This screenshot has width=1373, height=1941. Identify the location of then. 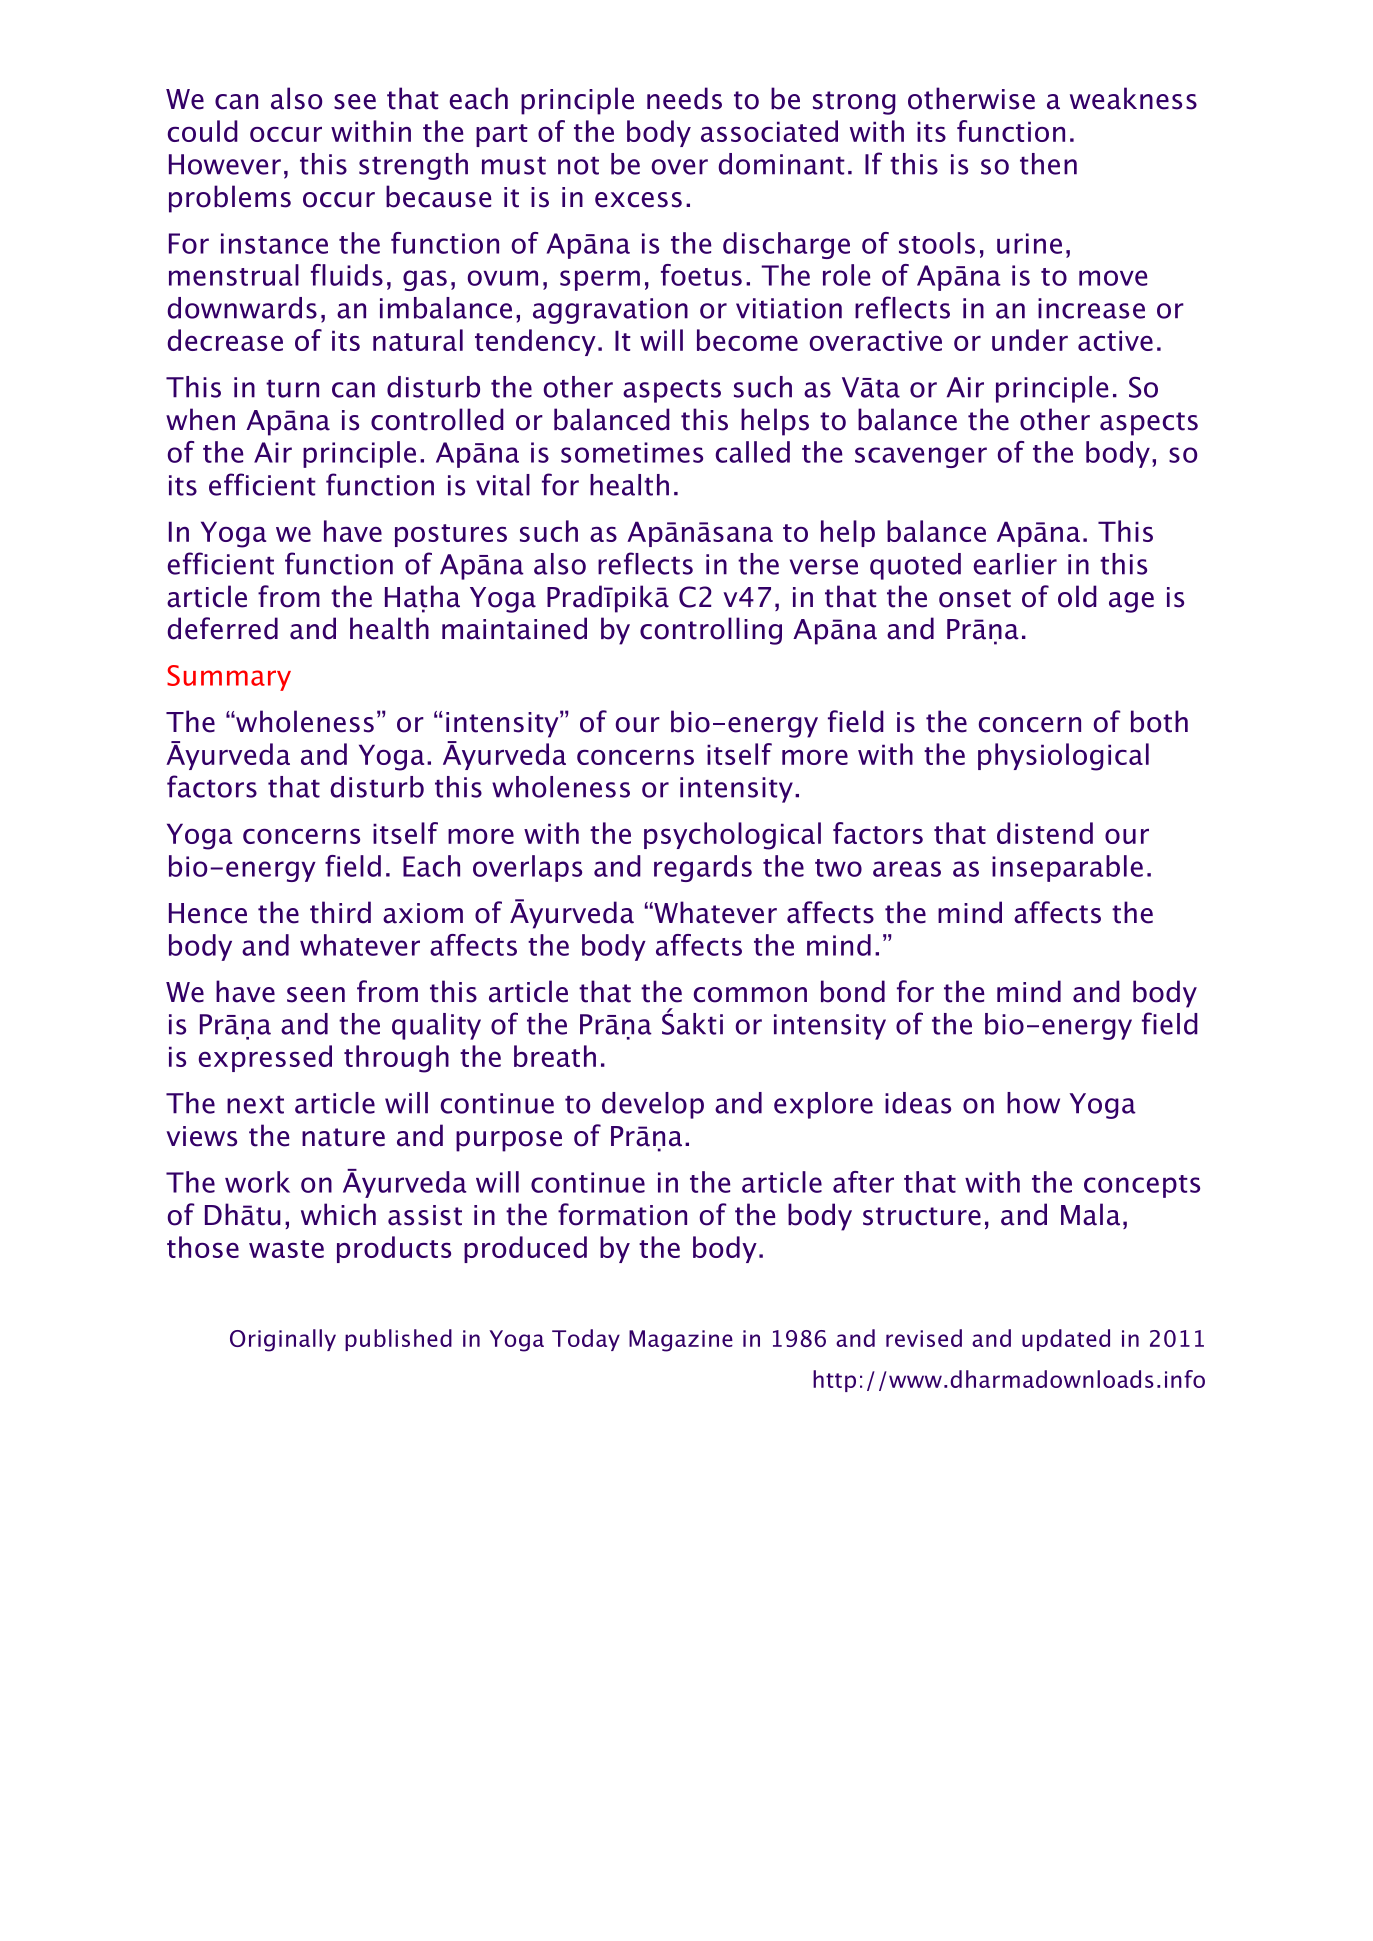
(1048, 164).
